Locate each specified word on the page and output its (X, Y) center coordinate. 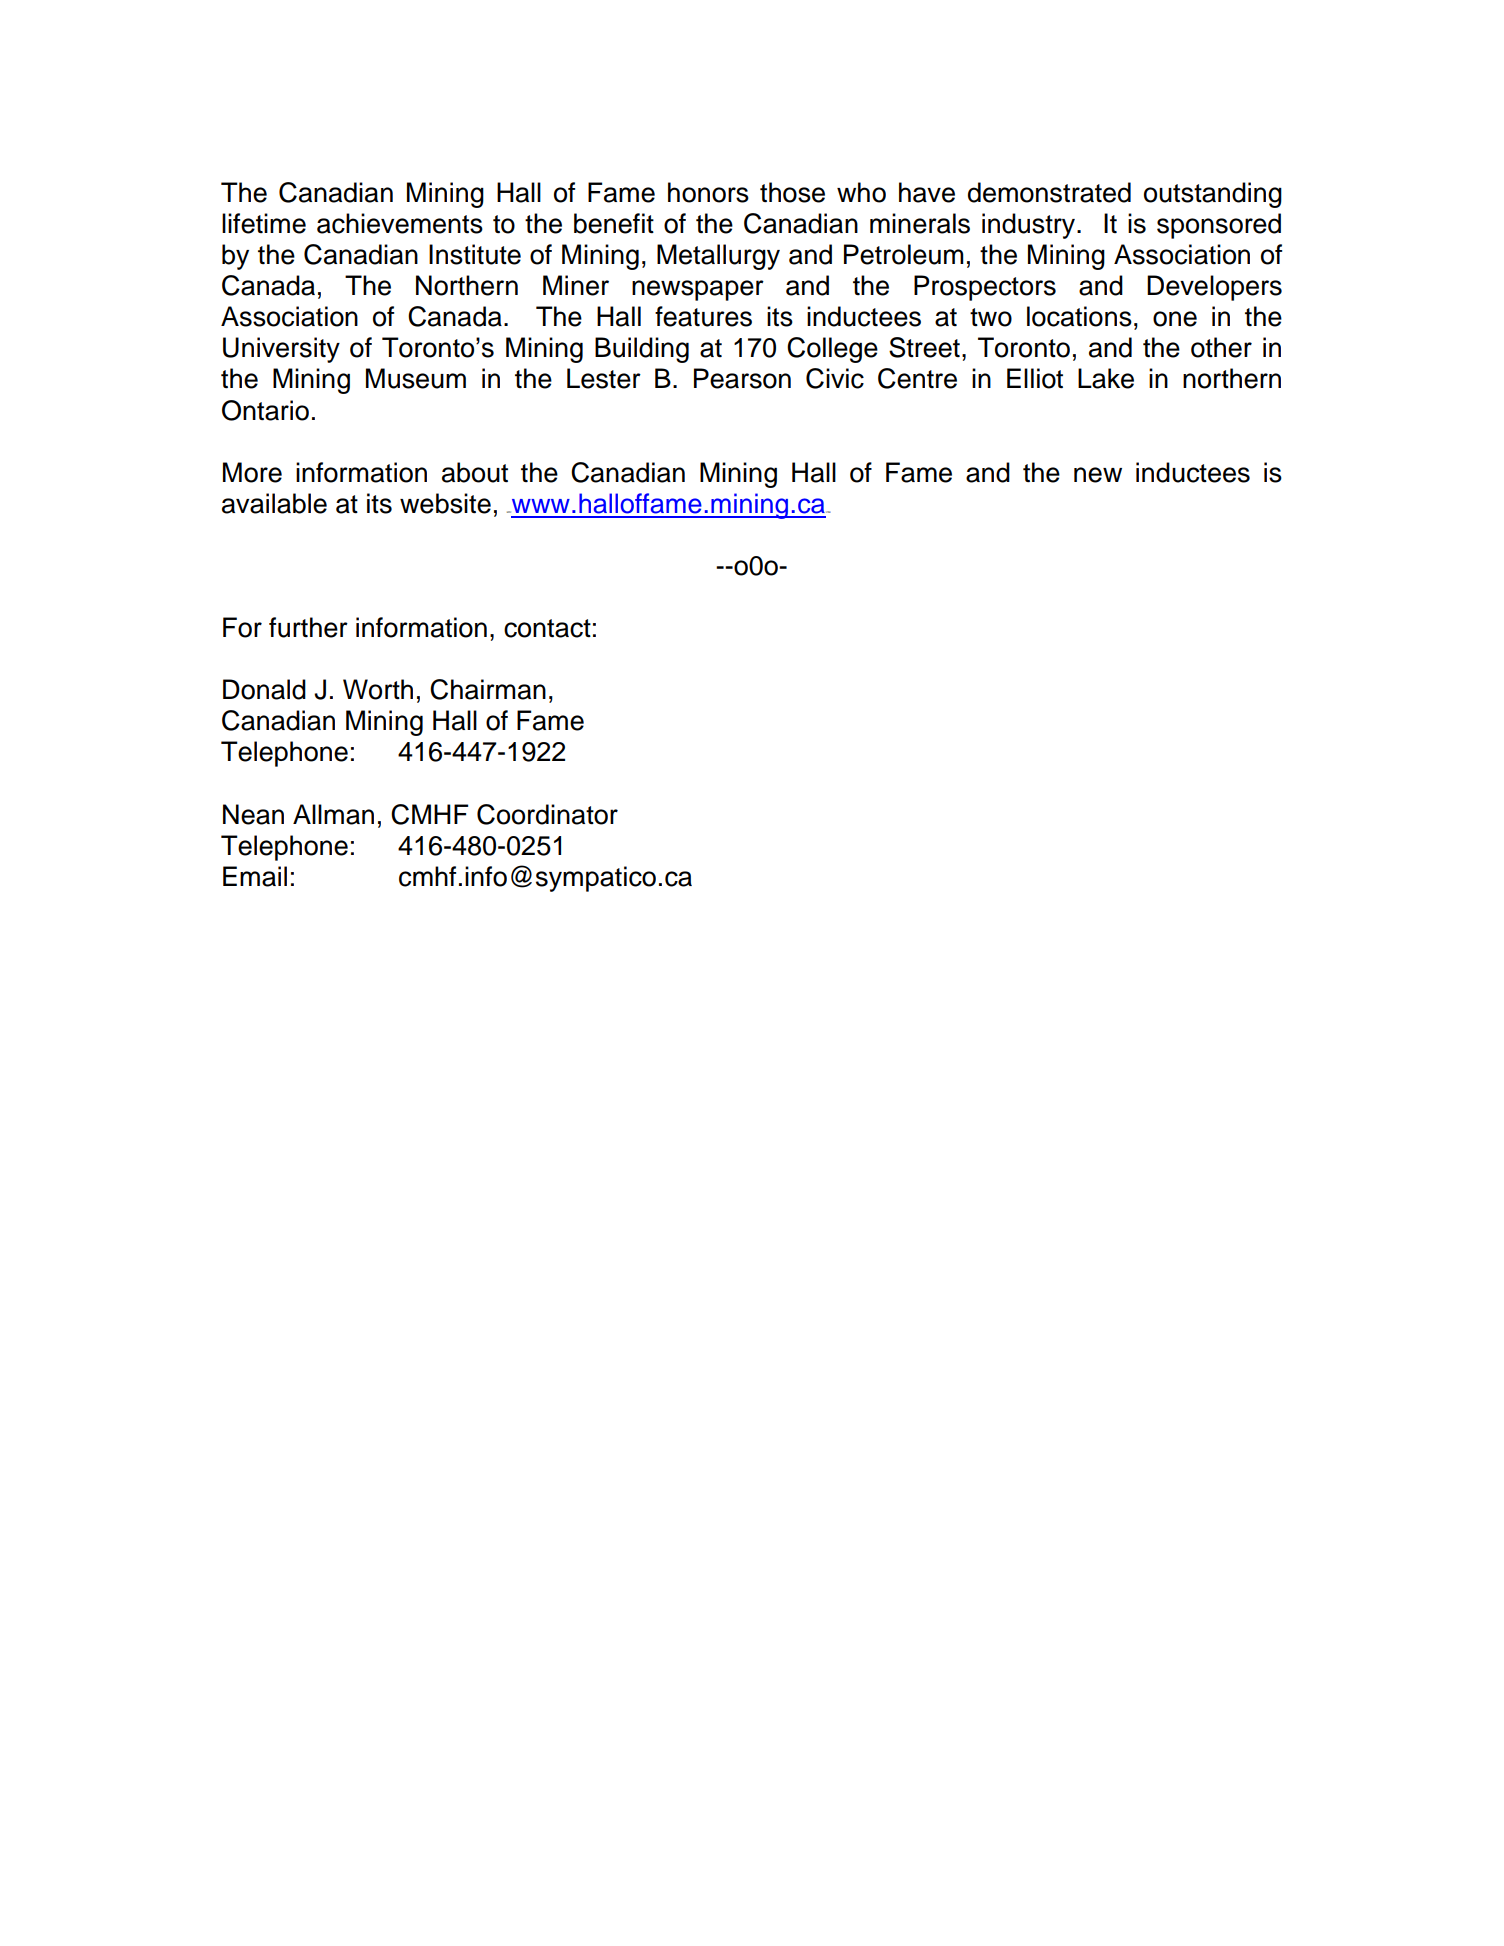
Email (255, 876)
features (703, 316)
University (281, 350)
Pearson (742, 378)
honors (708, 192)
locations (1079, 316)
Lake (1106, 378)
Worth (378, 689)
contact (547, 628)
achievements (400, 223)
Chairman (488, 689)
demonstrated (1049, 192)
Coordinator (547, 814)
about (475, 472)
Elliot (1035, 378)
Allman (333, 814)
